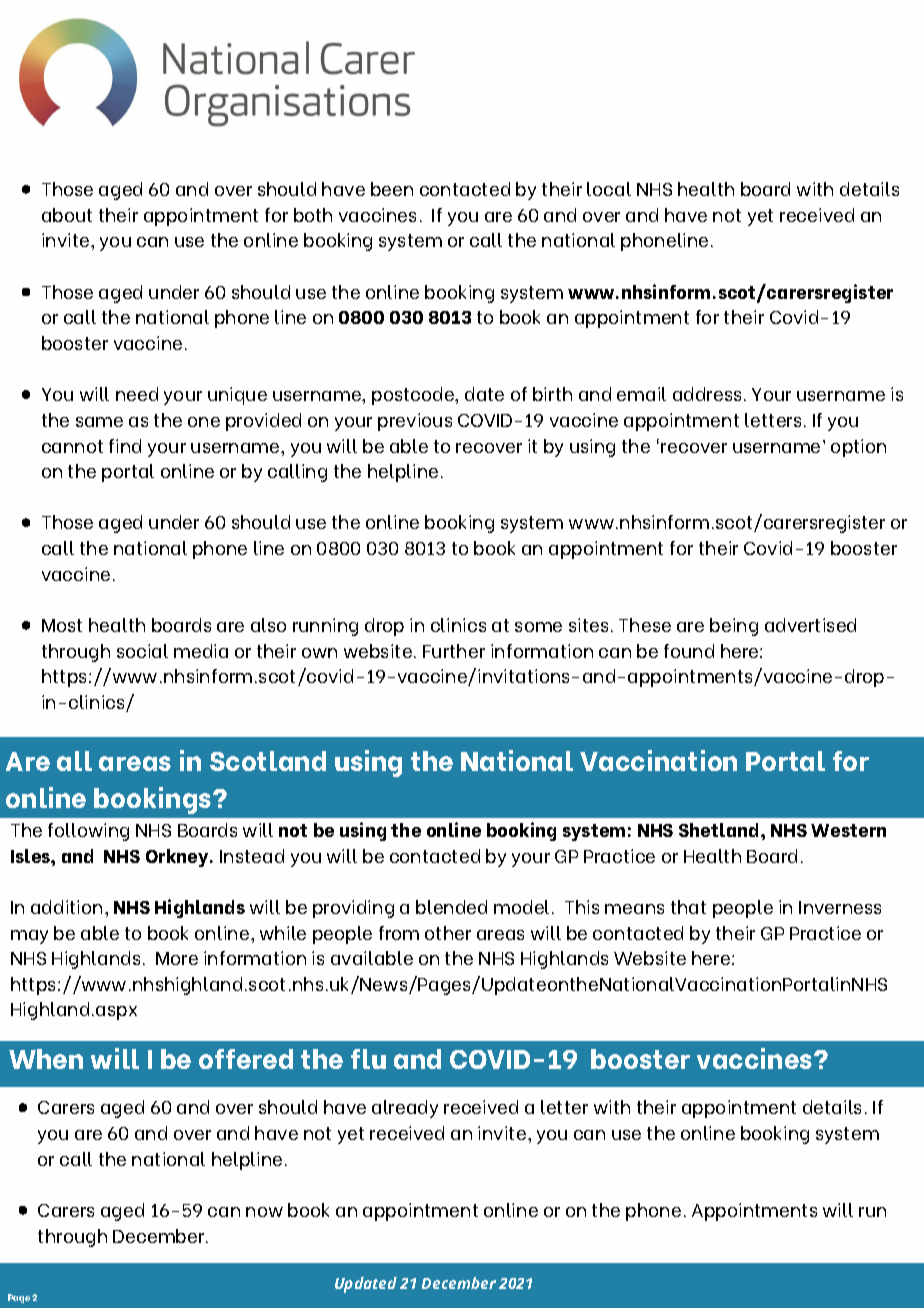 This screenshot has width=924, height=1308. Describe the element at coordinates (125, 446) in the screenshot. I see `find` at that location.
